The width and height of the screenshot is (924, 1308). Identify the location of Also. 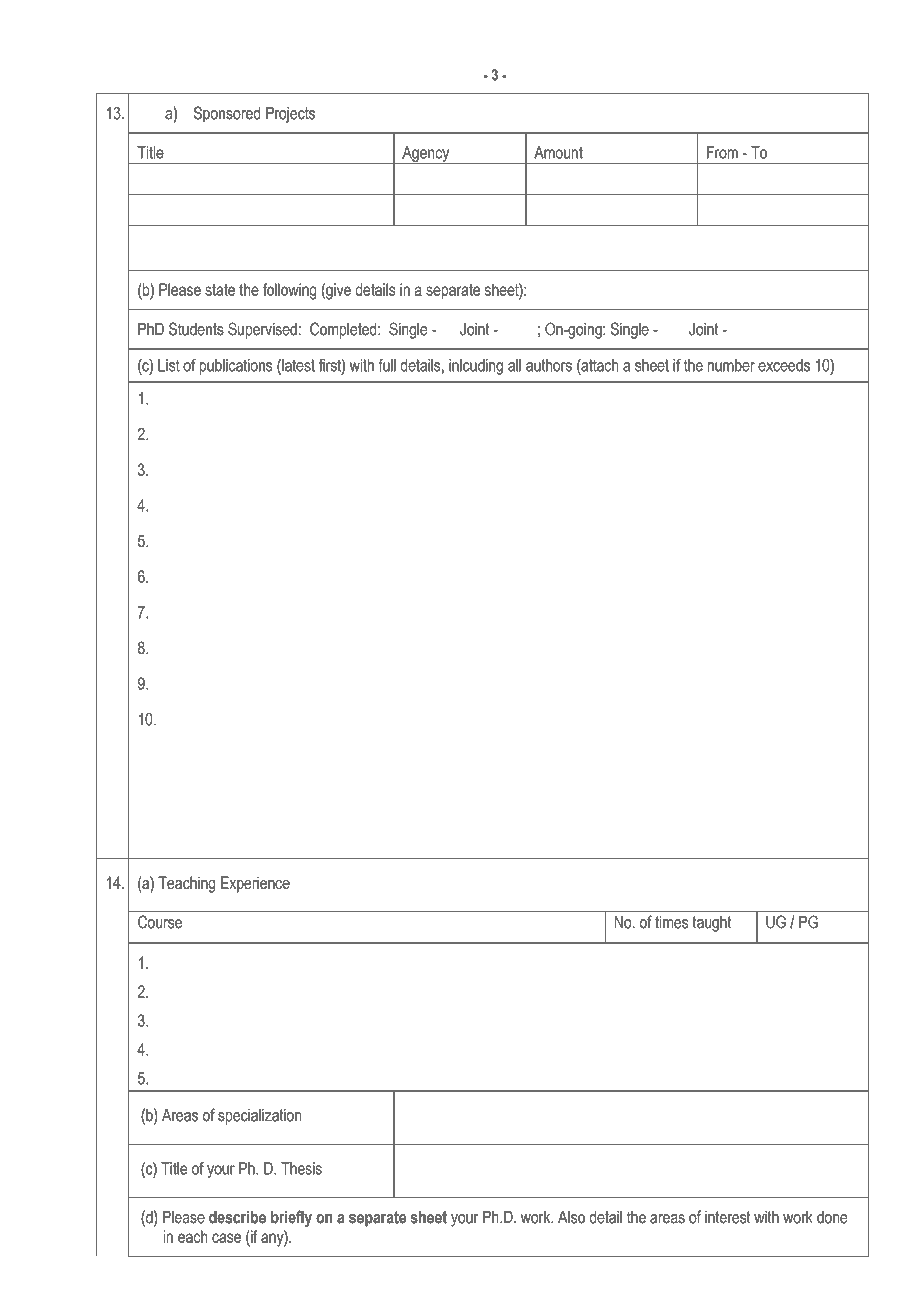
(571, 1217).
